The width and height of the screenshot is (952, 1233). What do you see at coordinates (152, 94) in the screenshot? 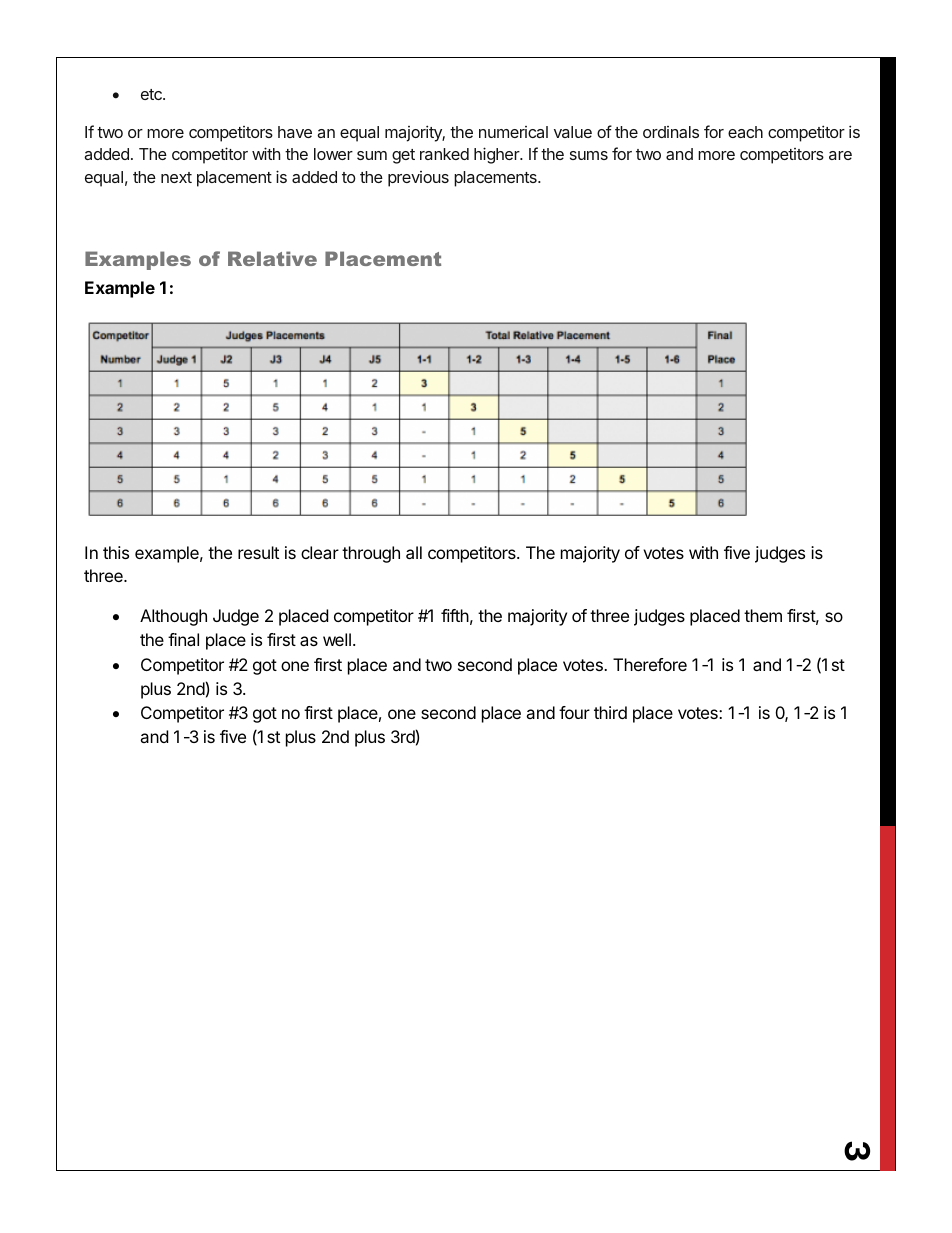
I see `etc` at bounding box center [152, 94].
